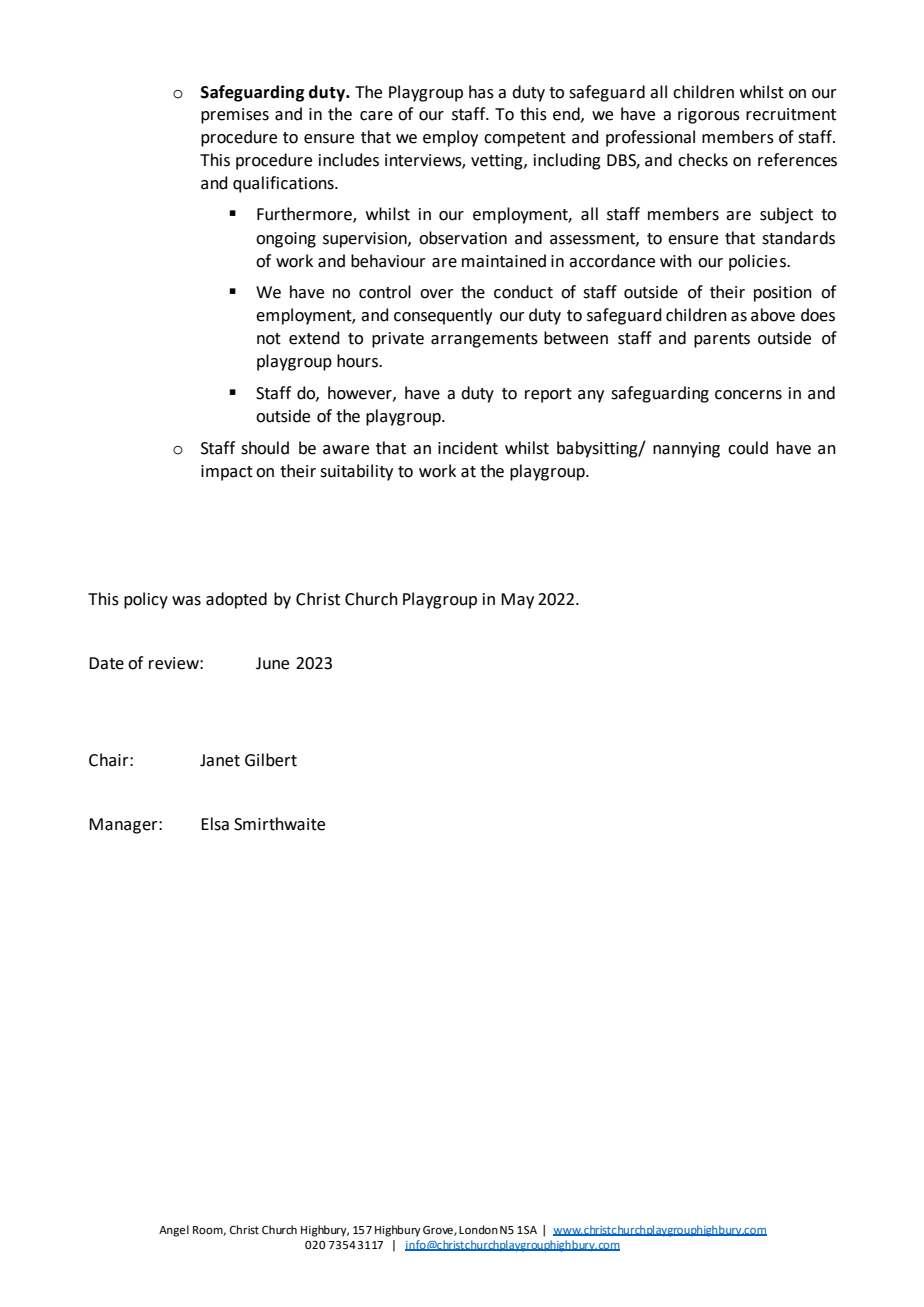  I want to click on May, so click(517, 601).
